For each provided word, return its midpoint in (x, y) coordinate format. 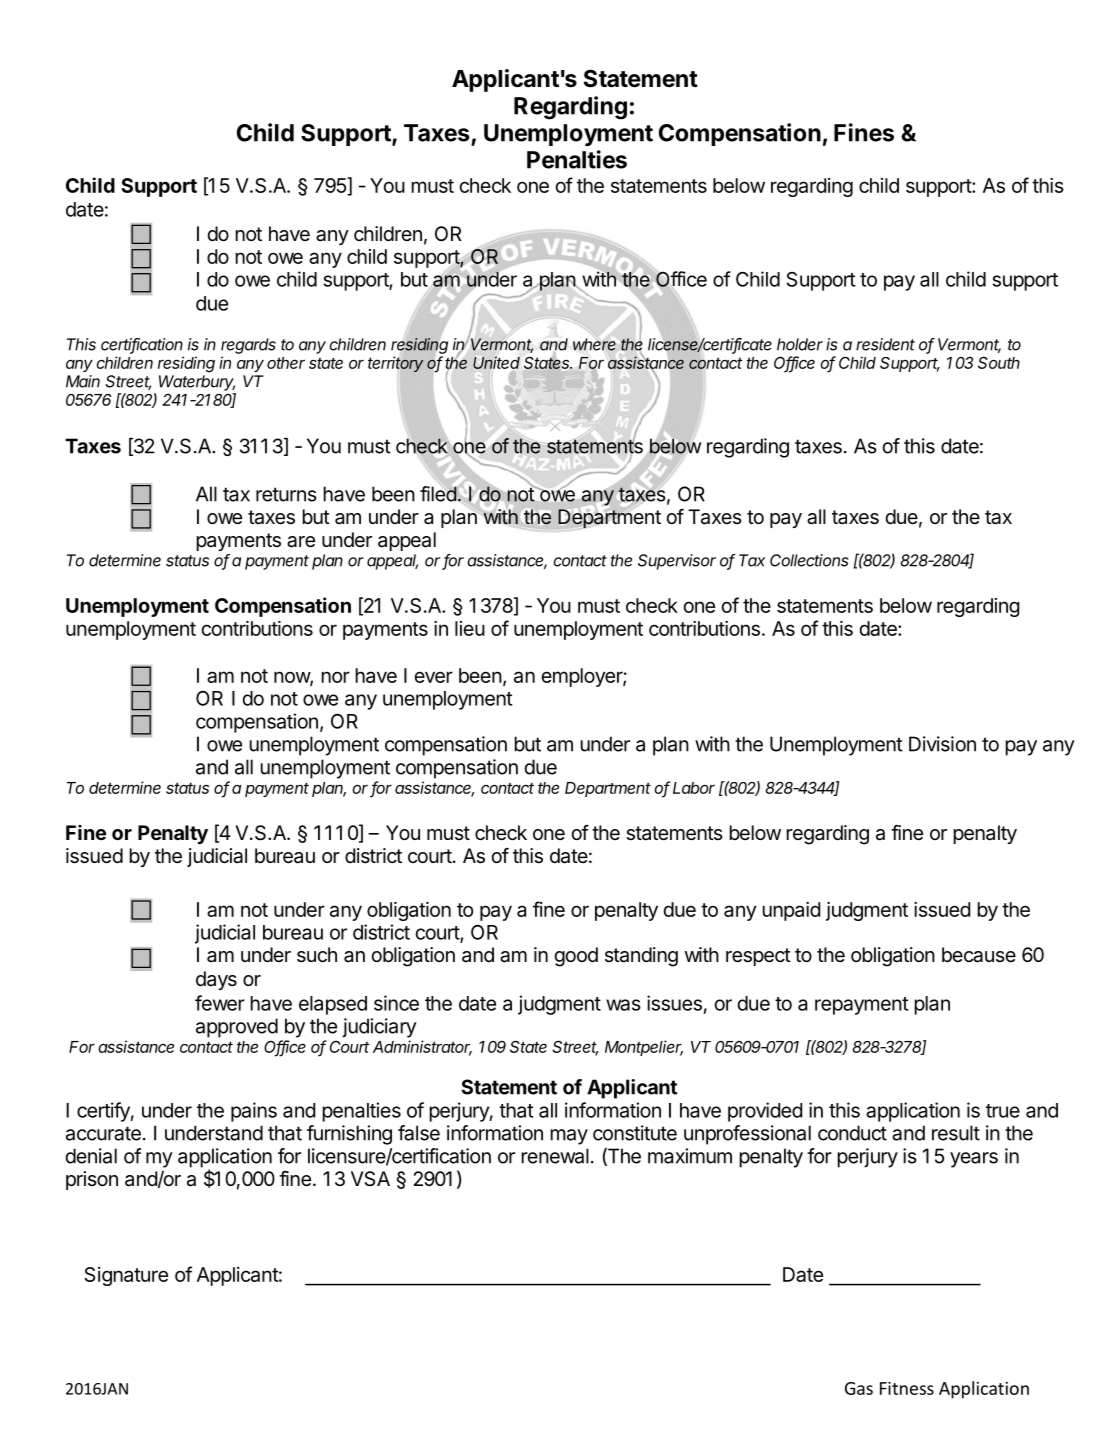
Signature (126, 1276)
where (594, 344)
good (576, 957)
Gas (859, 1388)
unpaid (791, 911)
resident (885, 344)
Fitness (907, 1388)
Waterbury (197, 383)
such (317, 954)
